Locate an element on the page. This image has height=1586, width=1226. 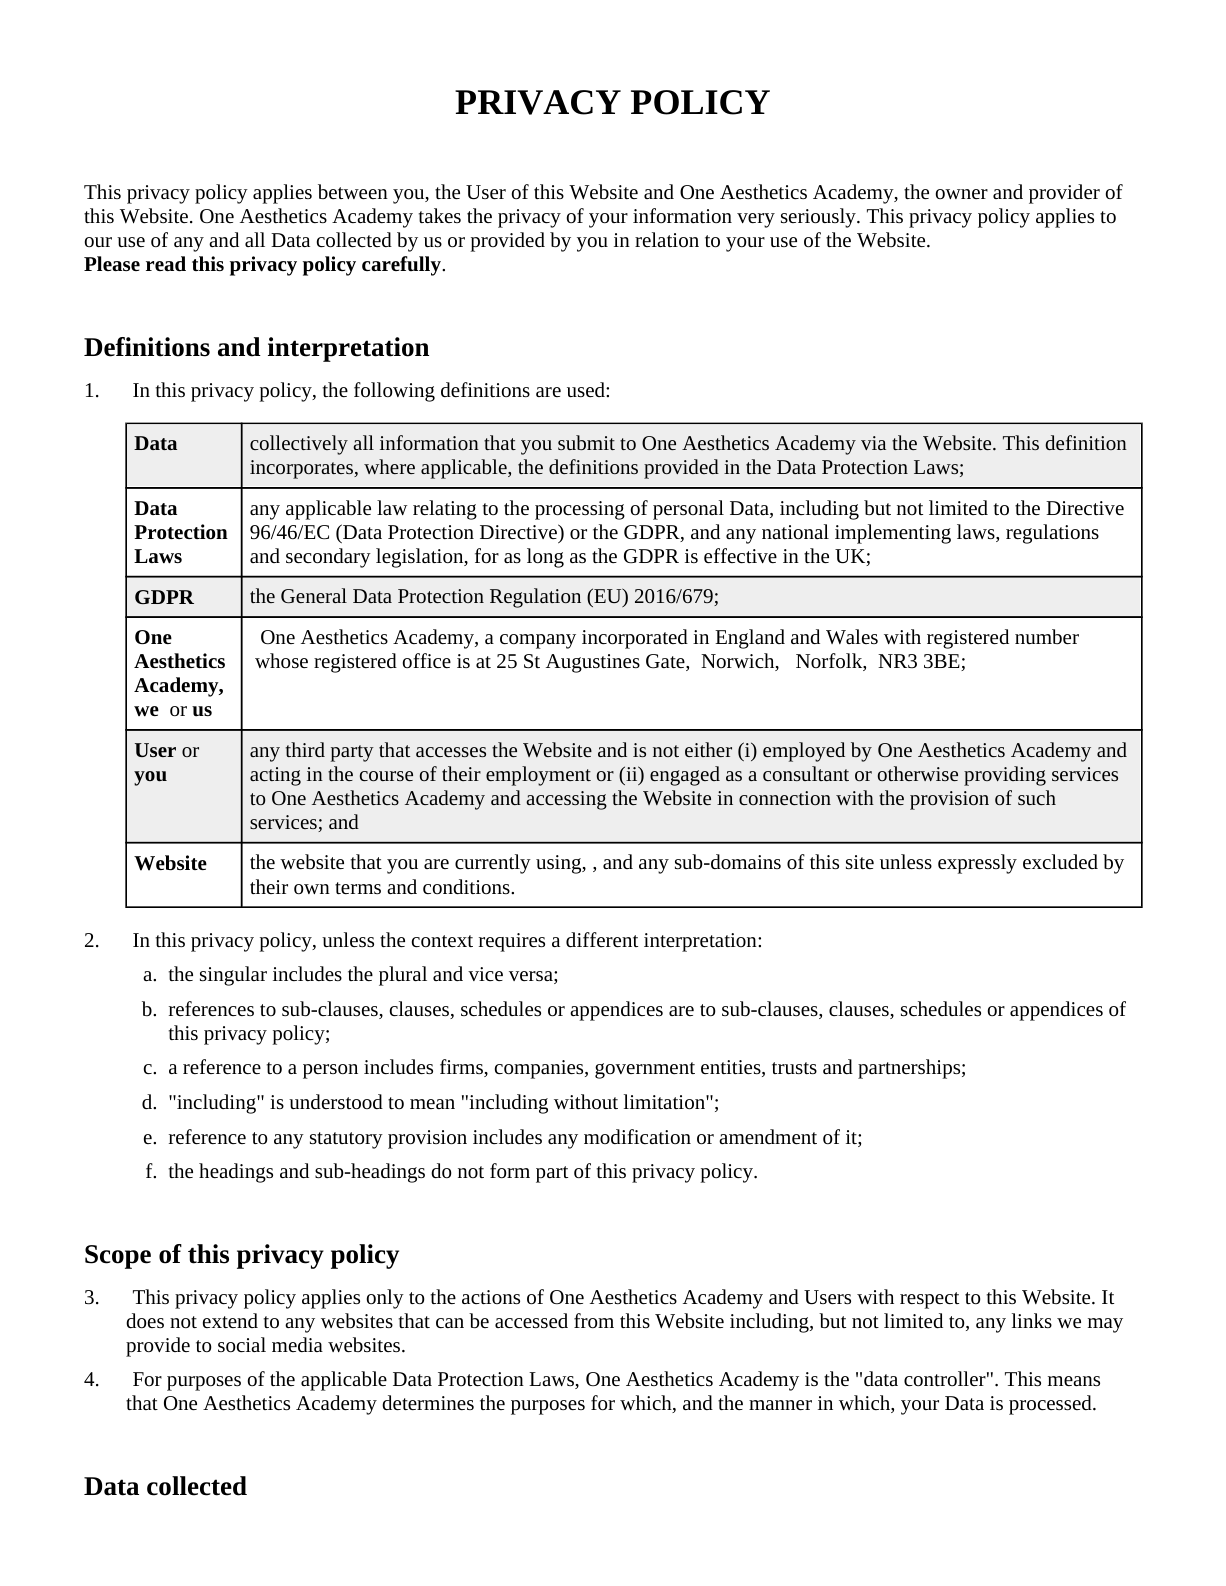
from is located at coordinates (594, 1320).
